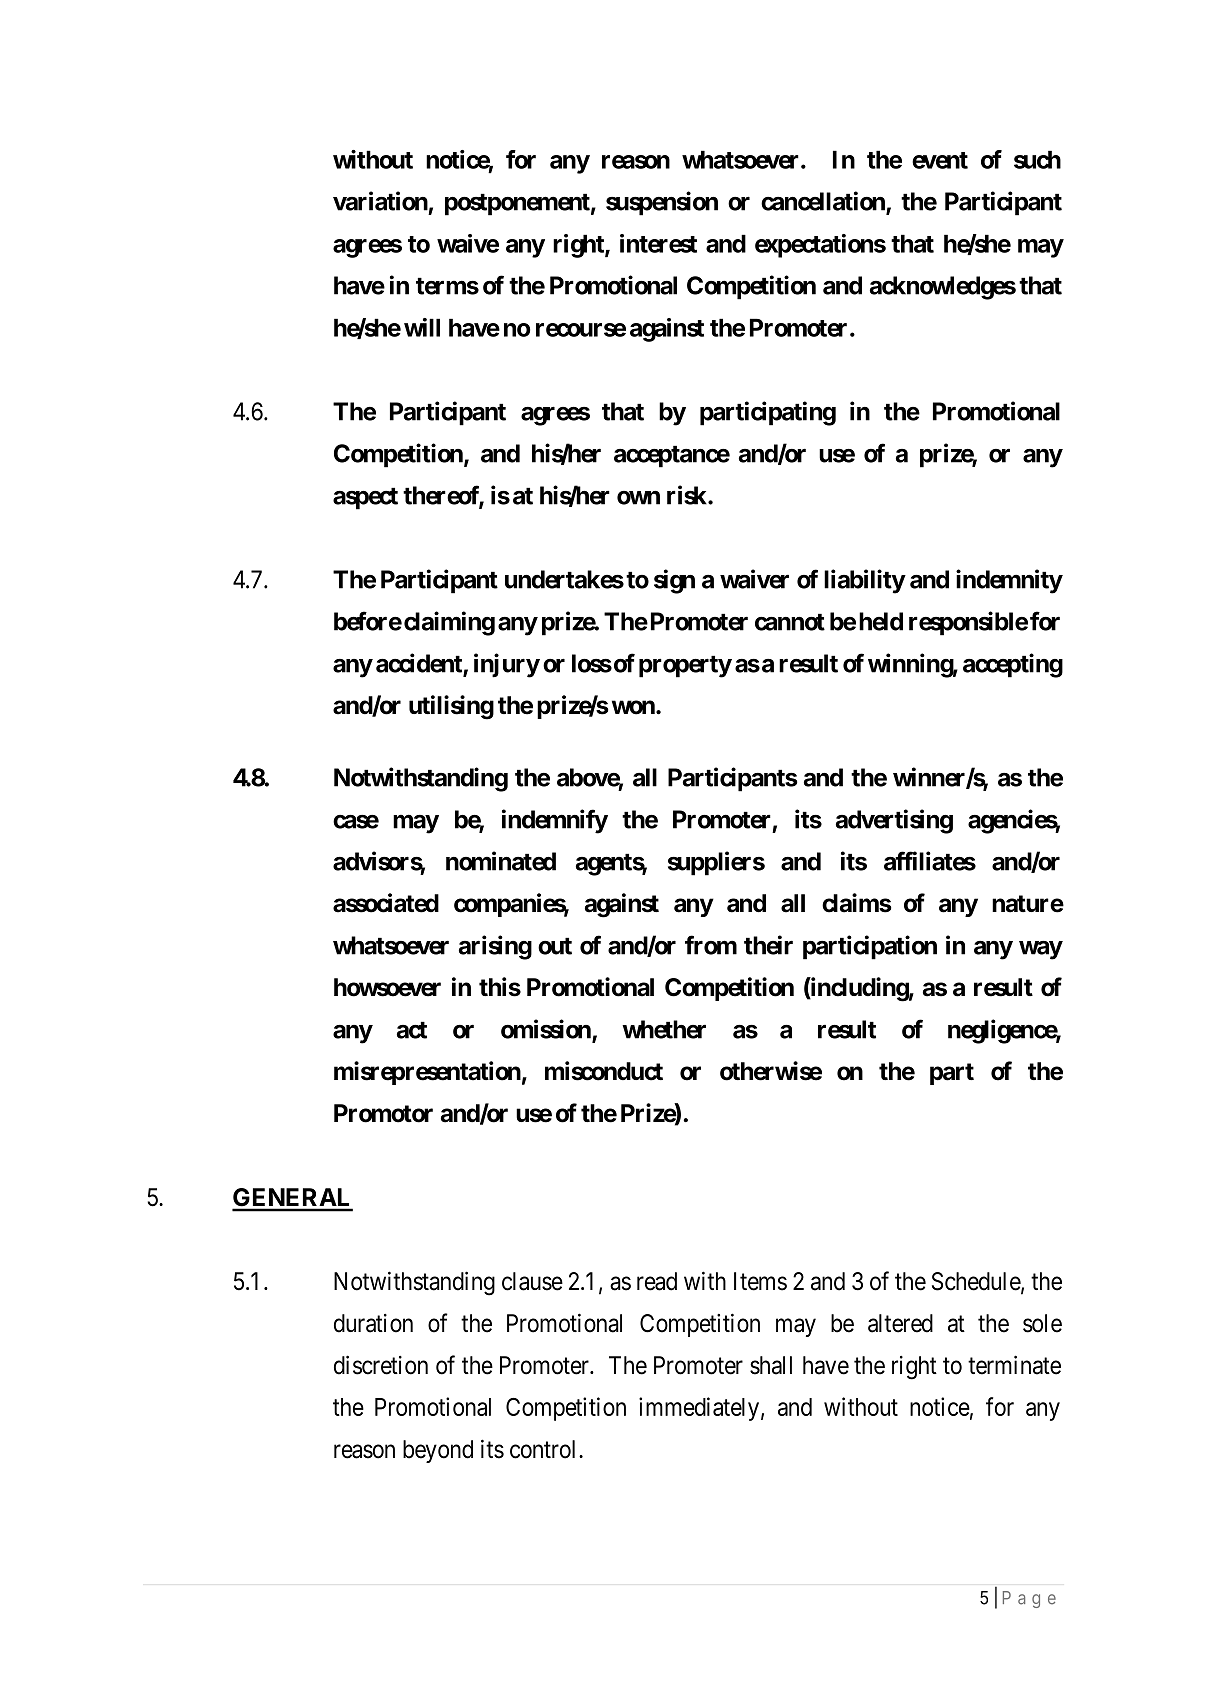  I want to click on indemnity, so click(1009, 581).
